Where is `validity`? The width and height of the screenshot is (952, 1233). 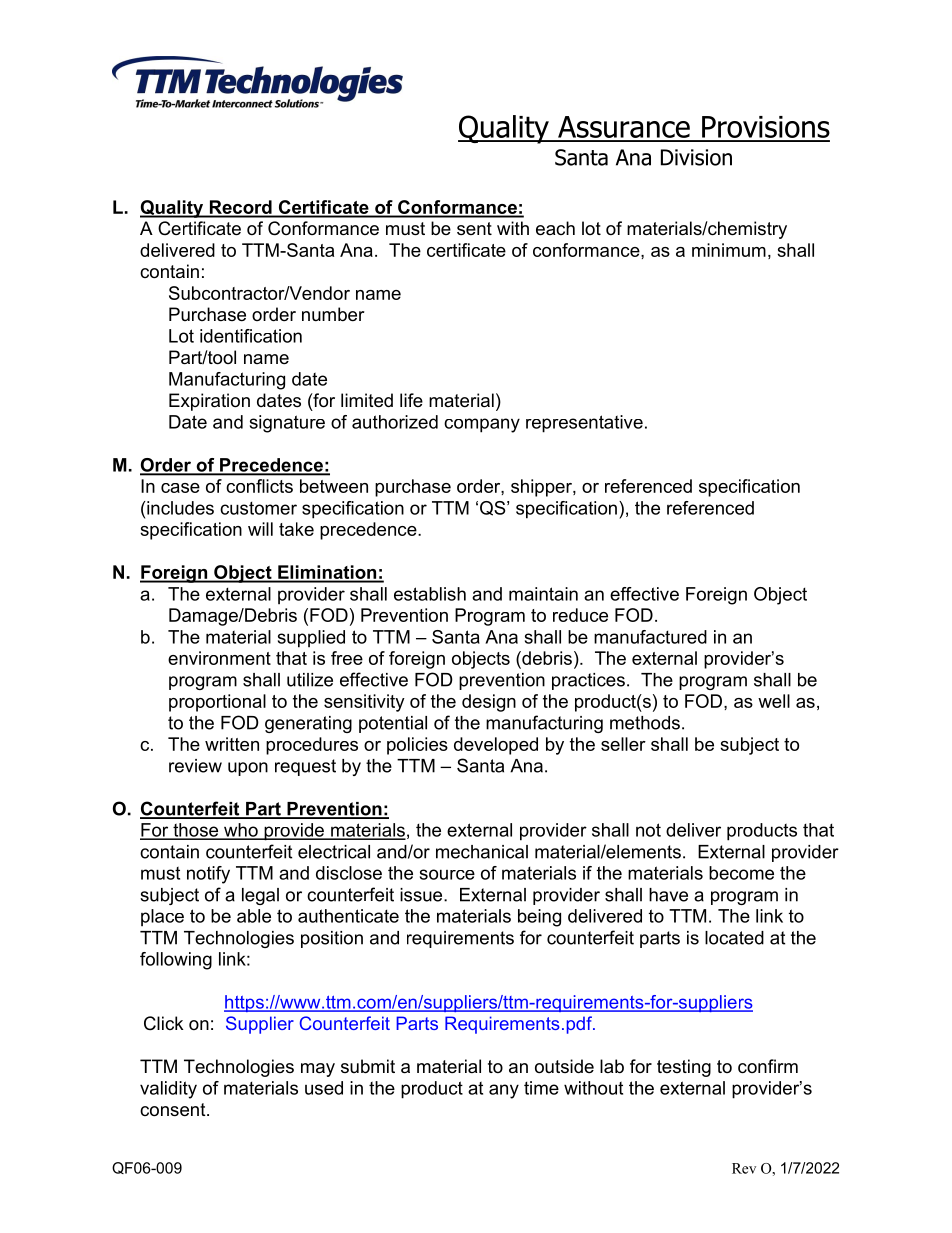
validity is located at coordinates (168, 1090).
